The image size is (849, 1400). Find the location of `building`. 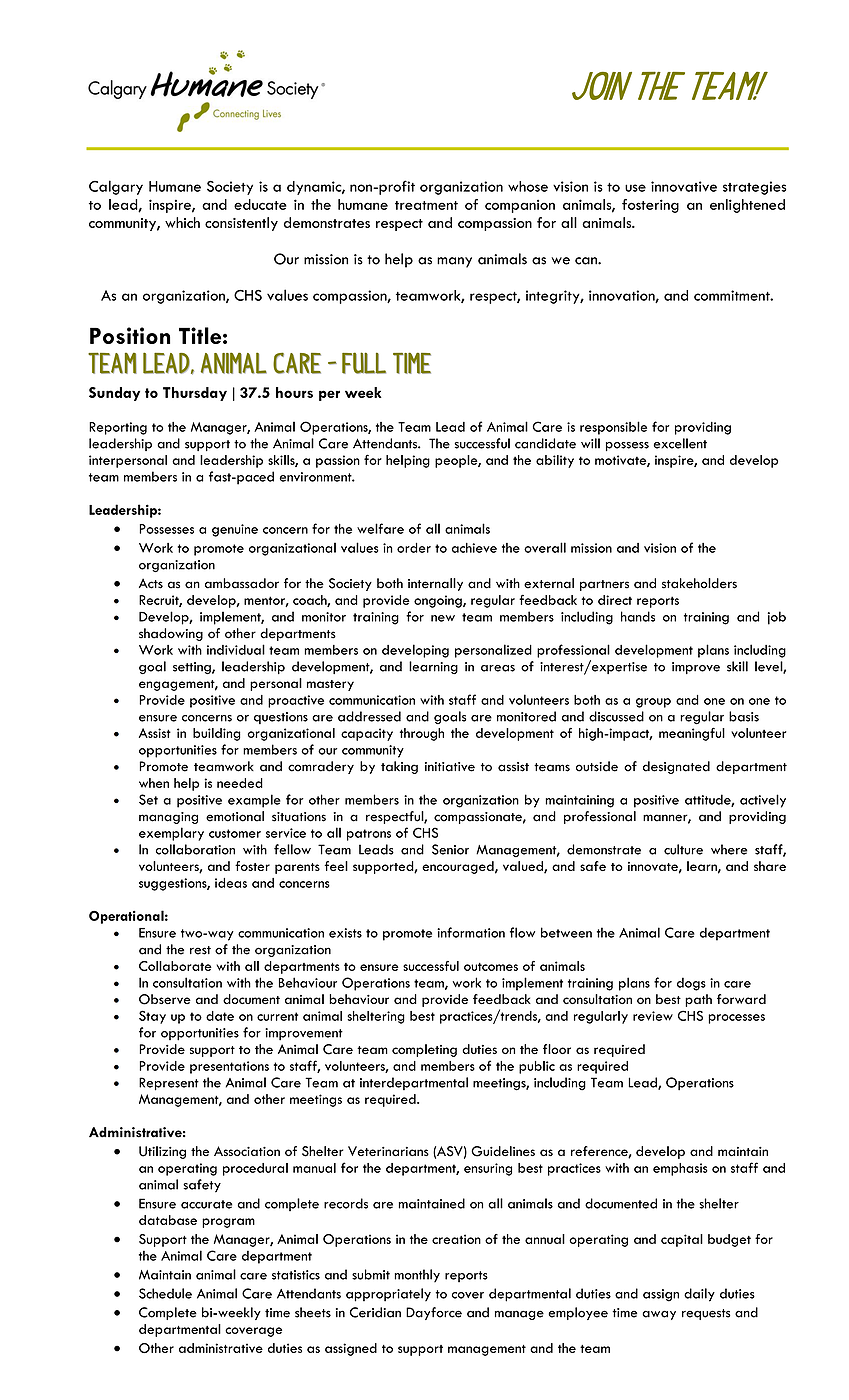

building is located at coordinates (217, 734).
